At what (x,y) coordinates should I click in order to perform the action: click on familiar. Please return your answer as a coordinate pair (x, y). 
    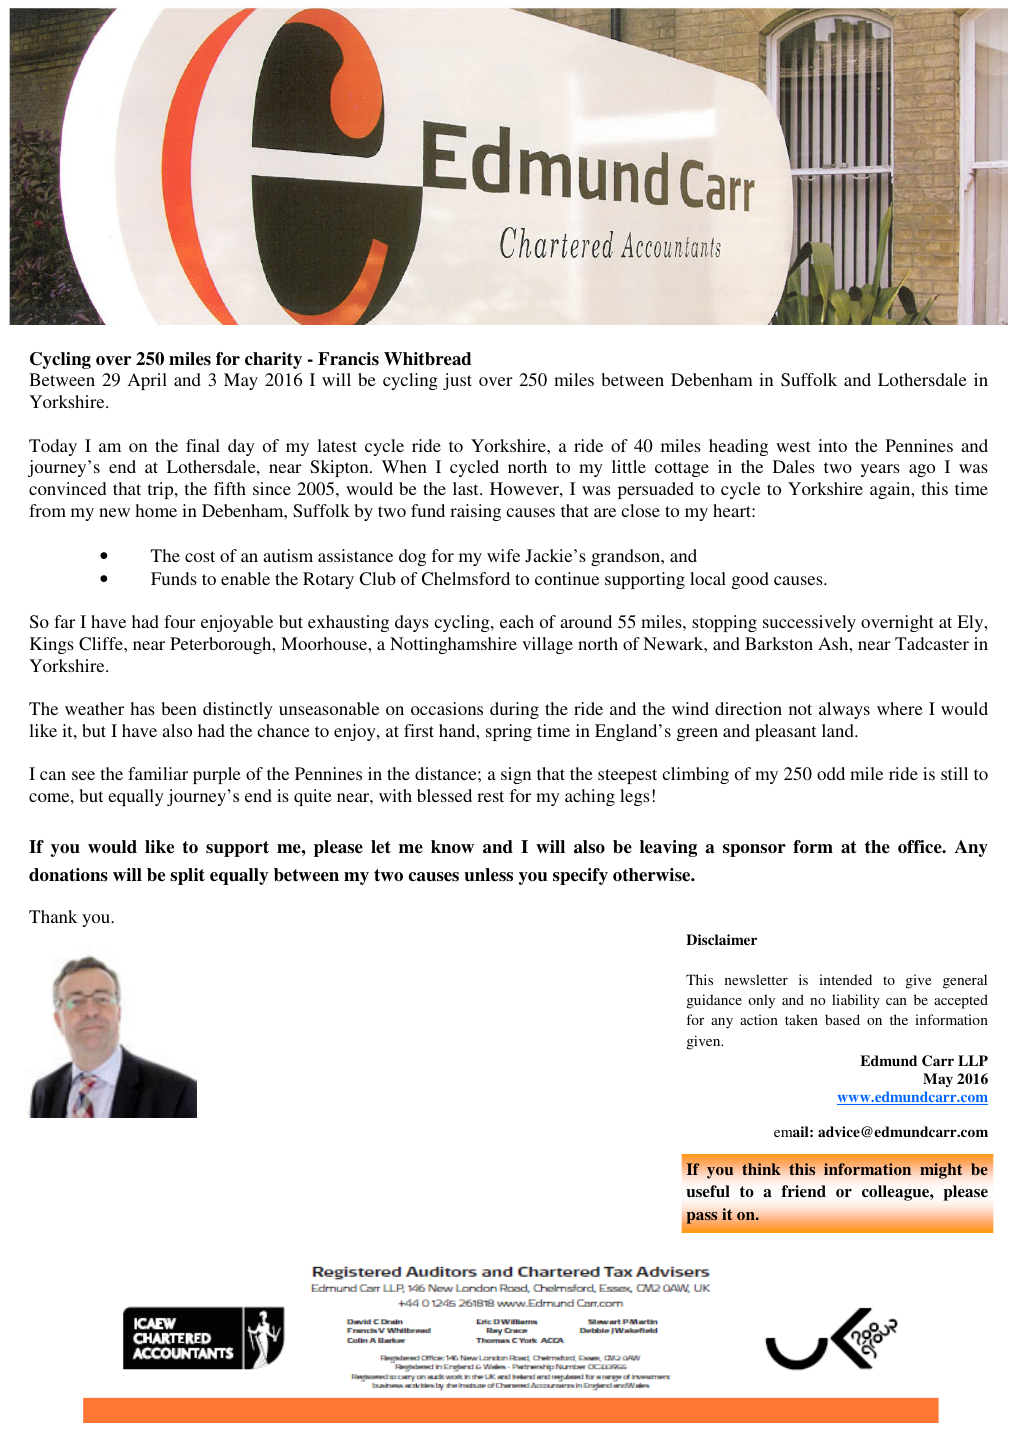
    Looking at the image, I should click on (158, 773).
